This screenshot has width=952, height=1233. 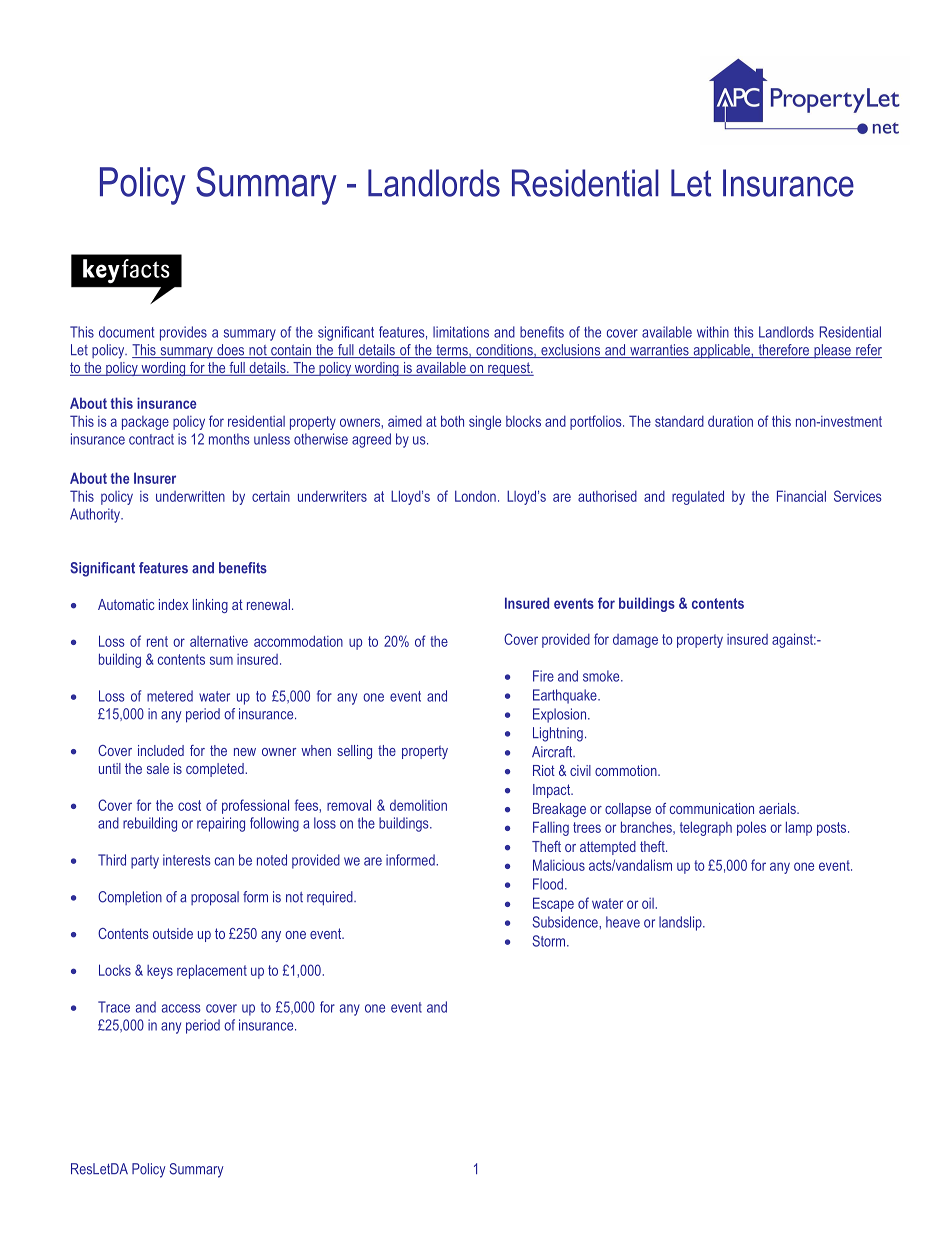 I want to click on limitations, so click(x=461, y=332).
